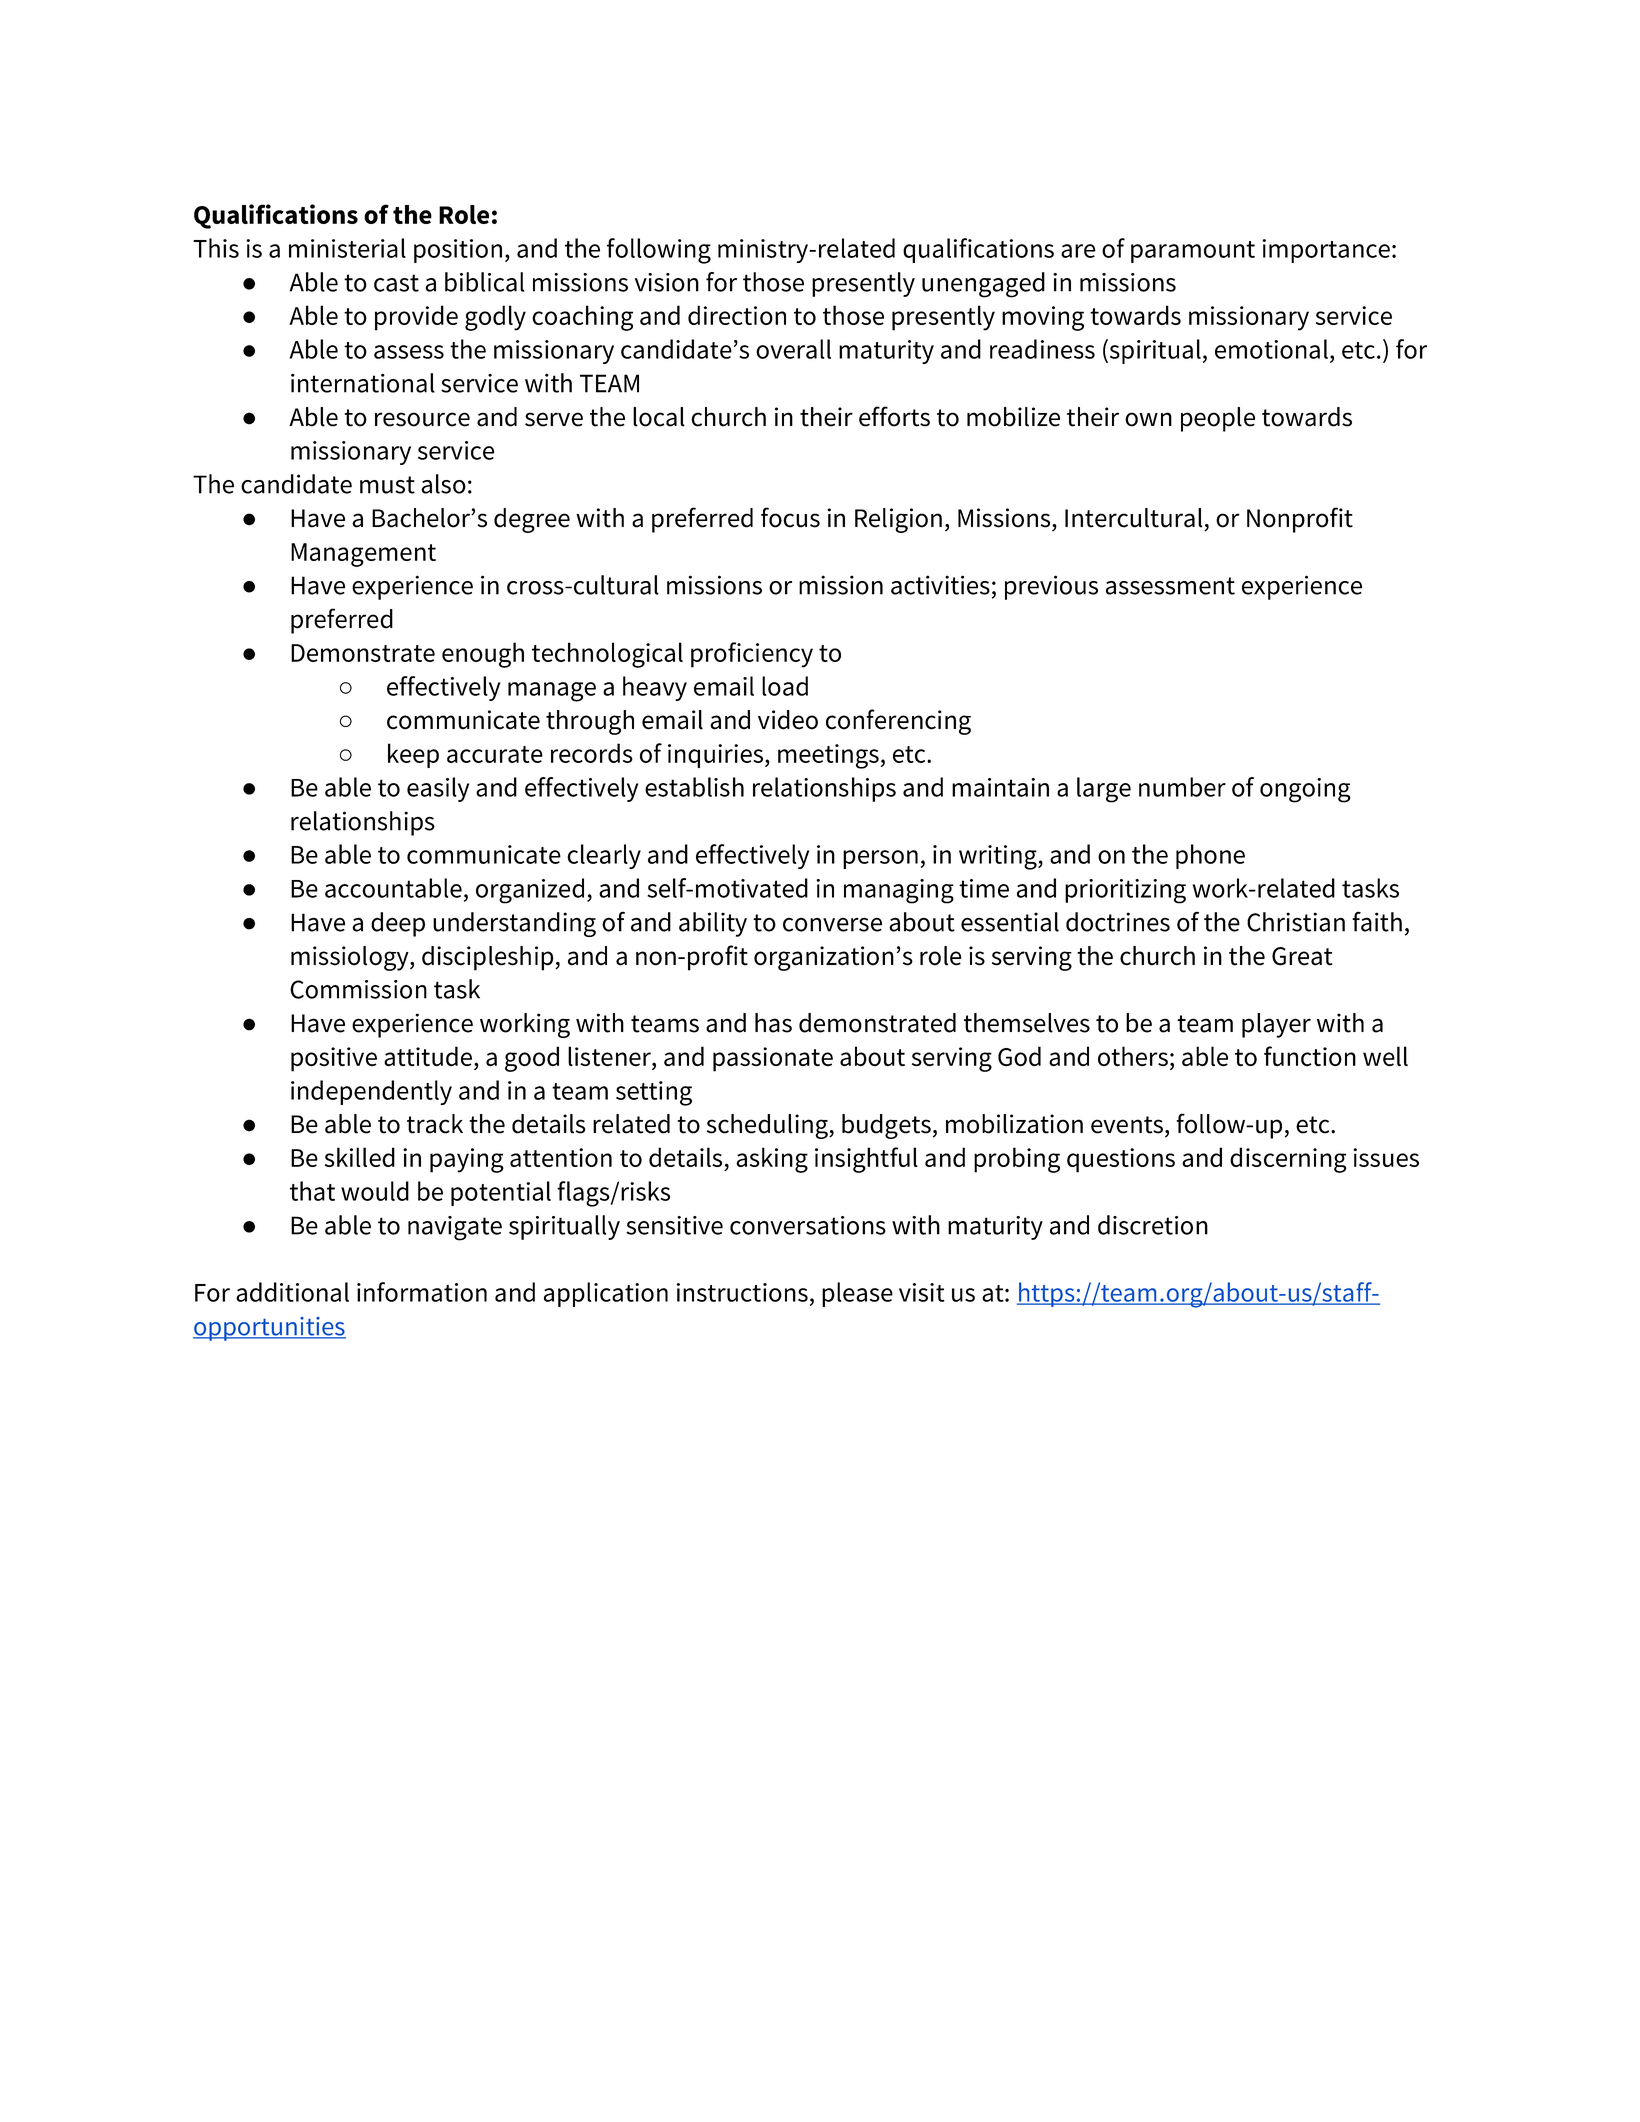 The image size is (1640, 2122). Describe the element at coordinates (413, 755) in the page. I see `keep` at that location.
